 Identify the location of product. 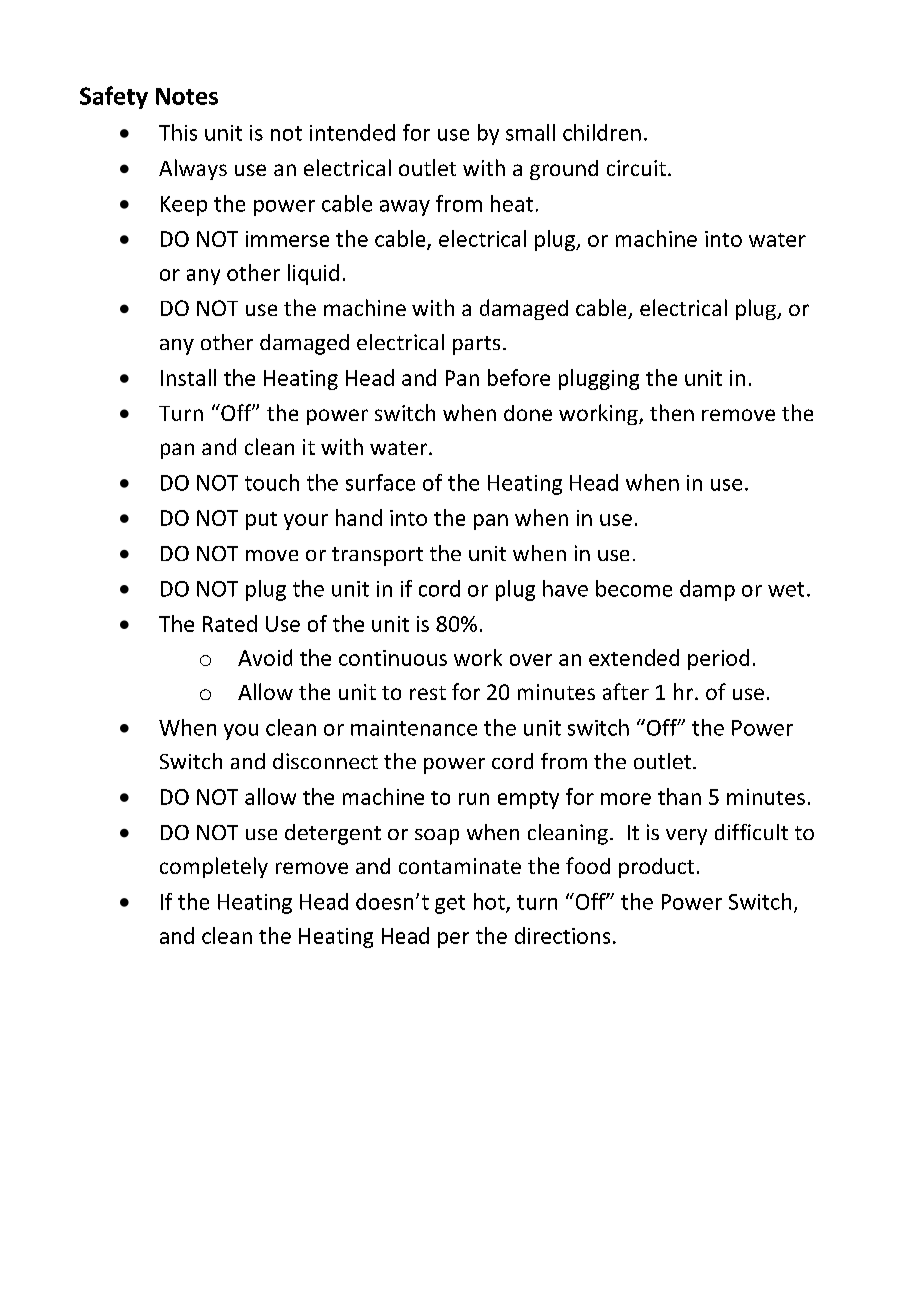
(656, 868).
